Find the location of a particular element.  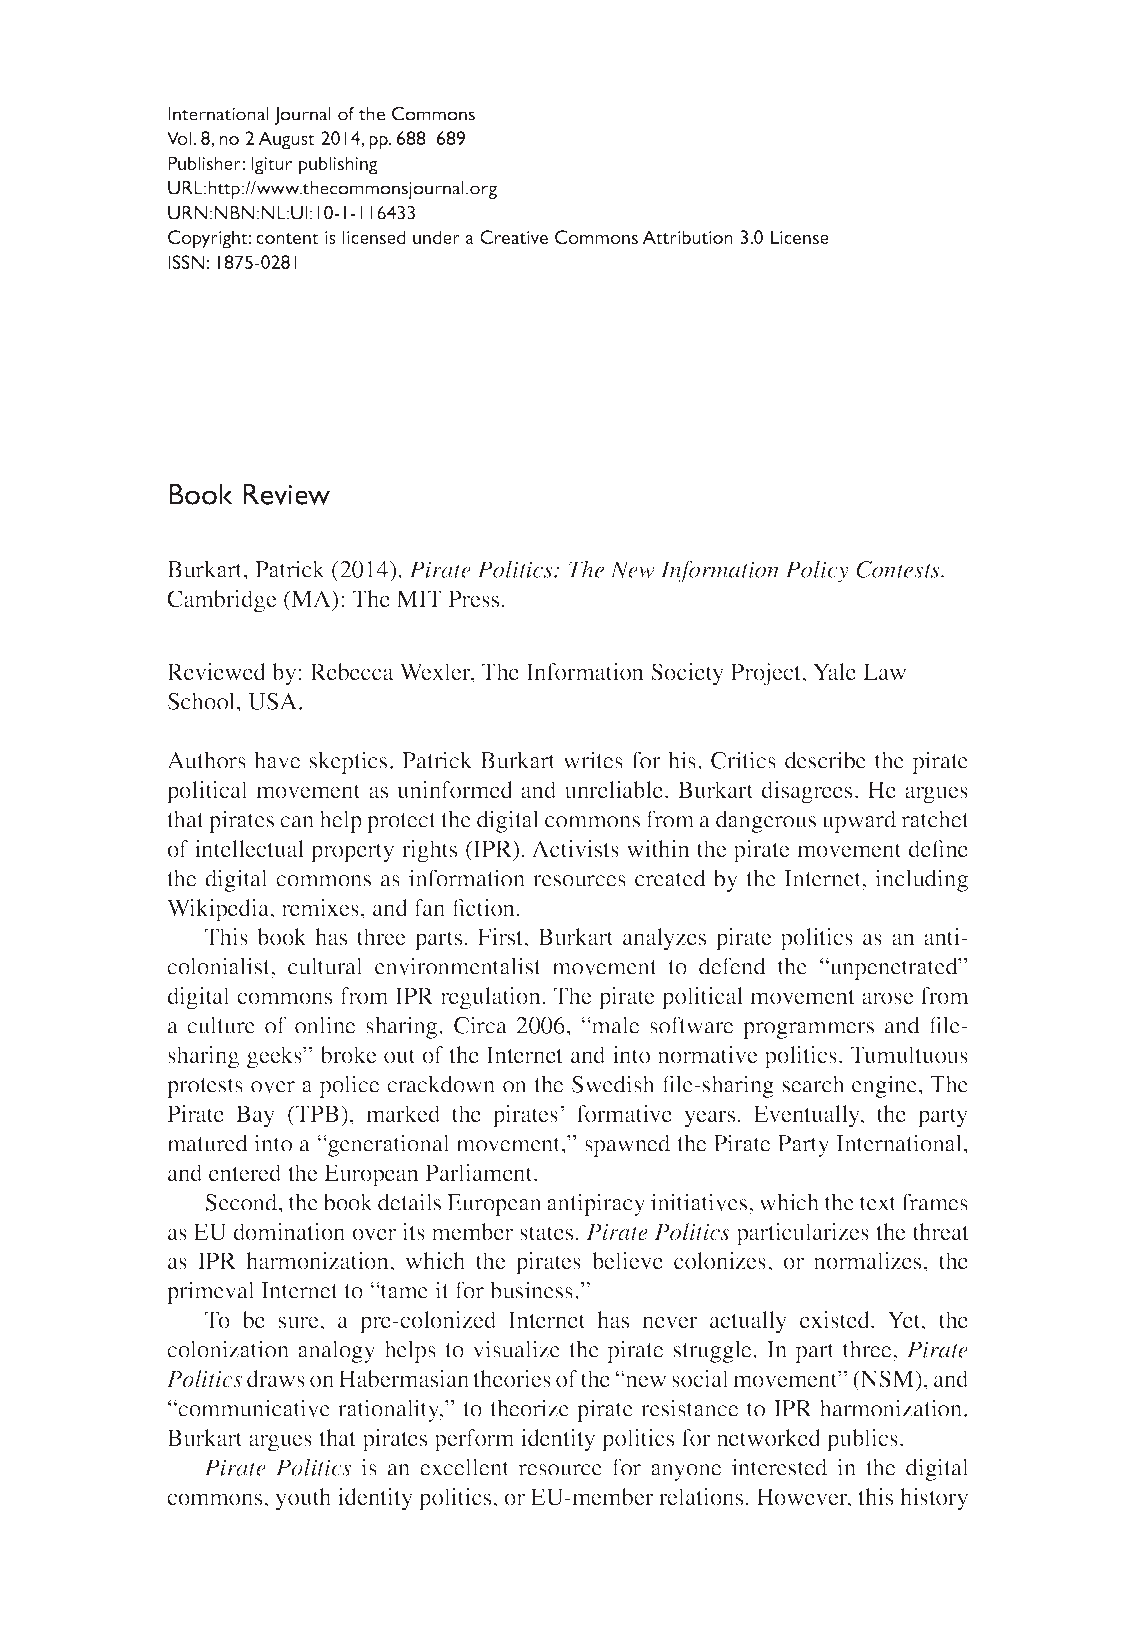

Attribution is located at coordinates (687, 237).
